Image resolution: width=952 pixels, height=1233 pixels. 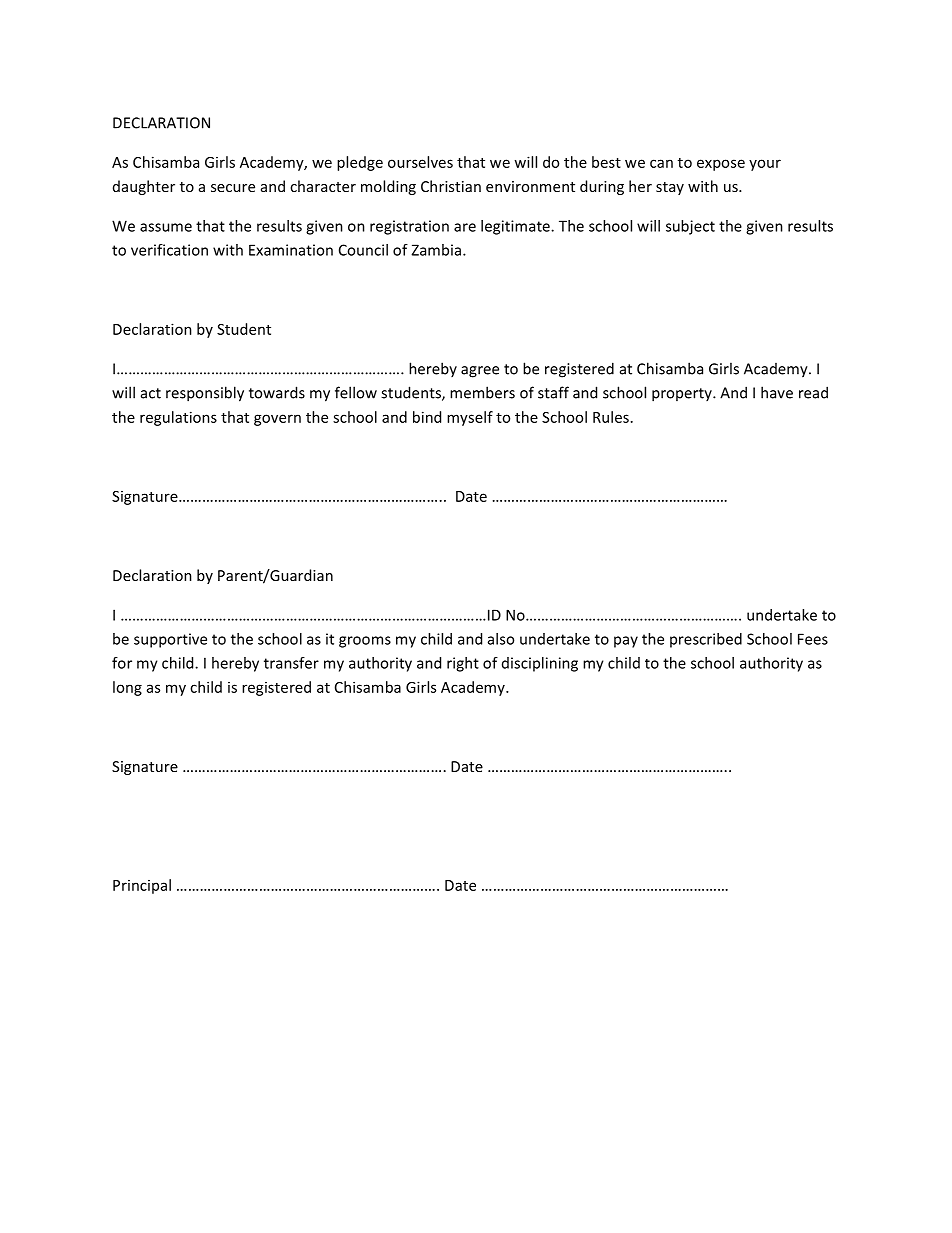 What do you see at coordinates (706, 640) in the image?
I see `prescribed` at bounding box center [706, 640].
